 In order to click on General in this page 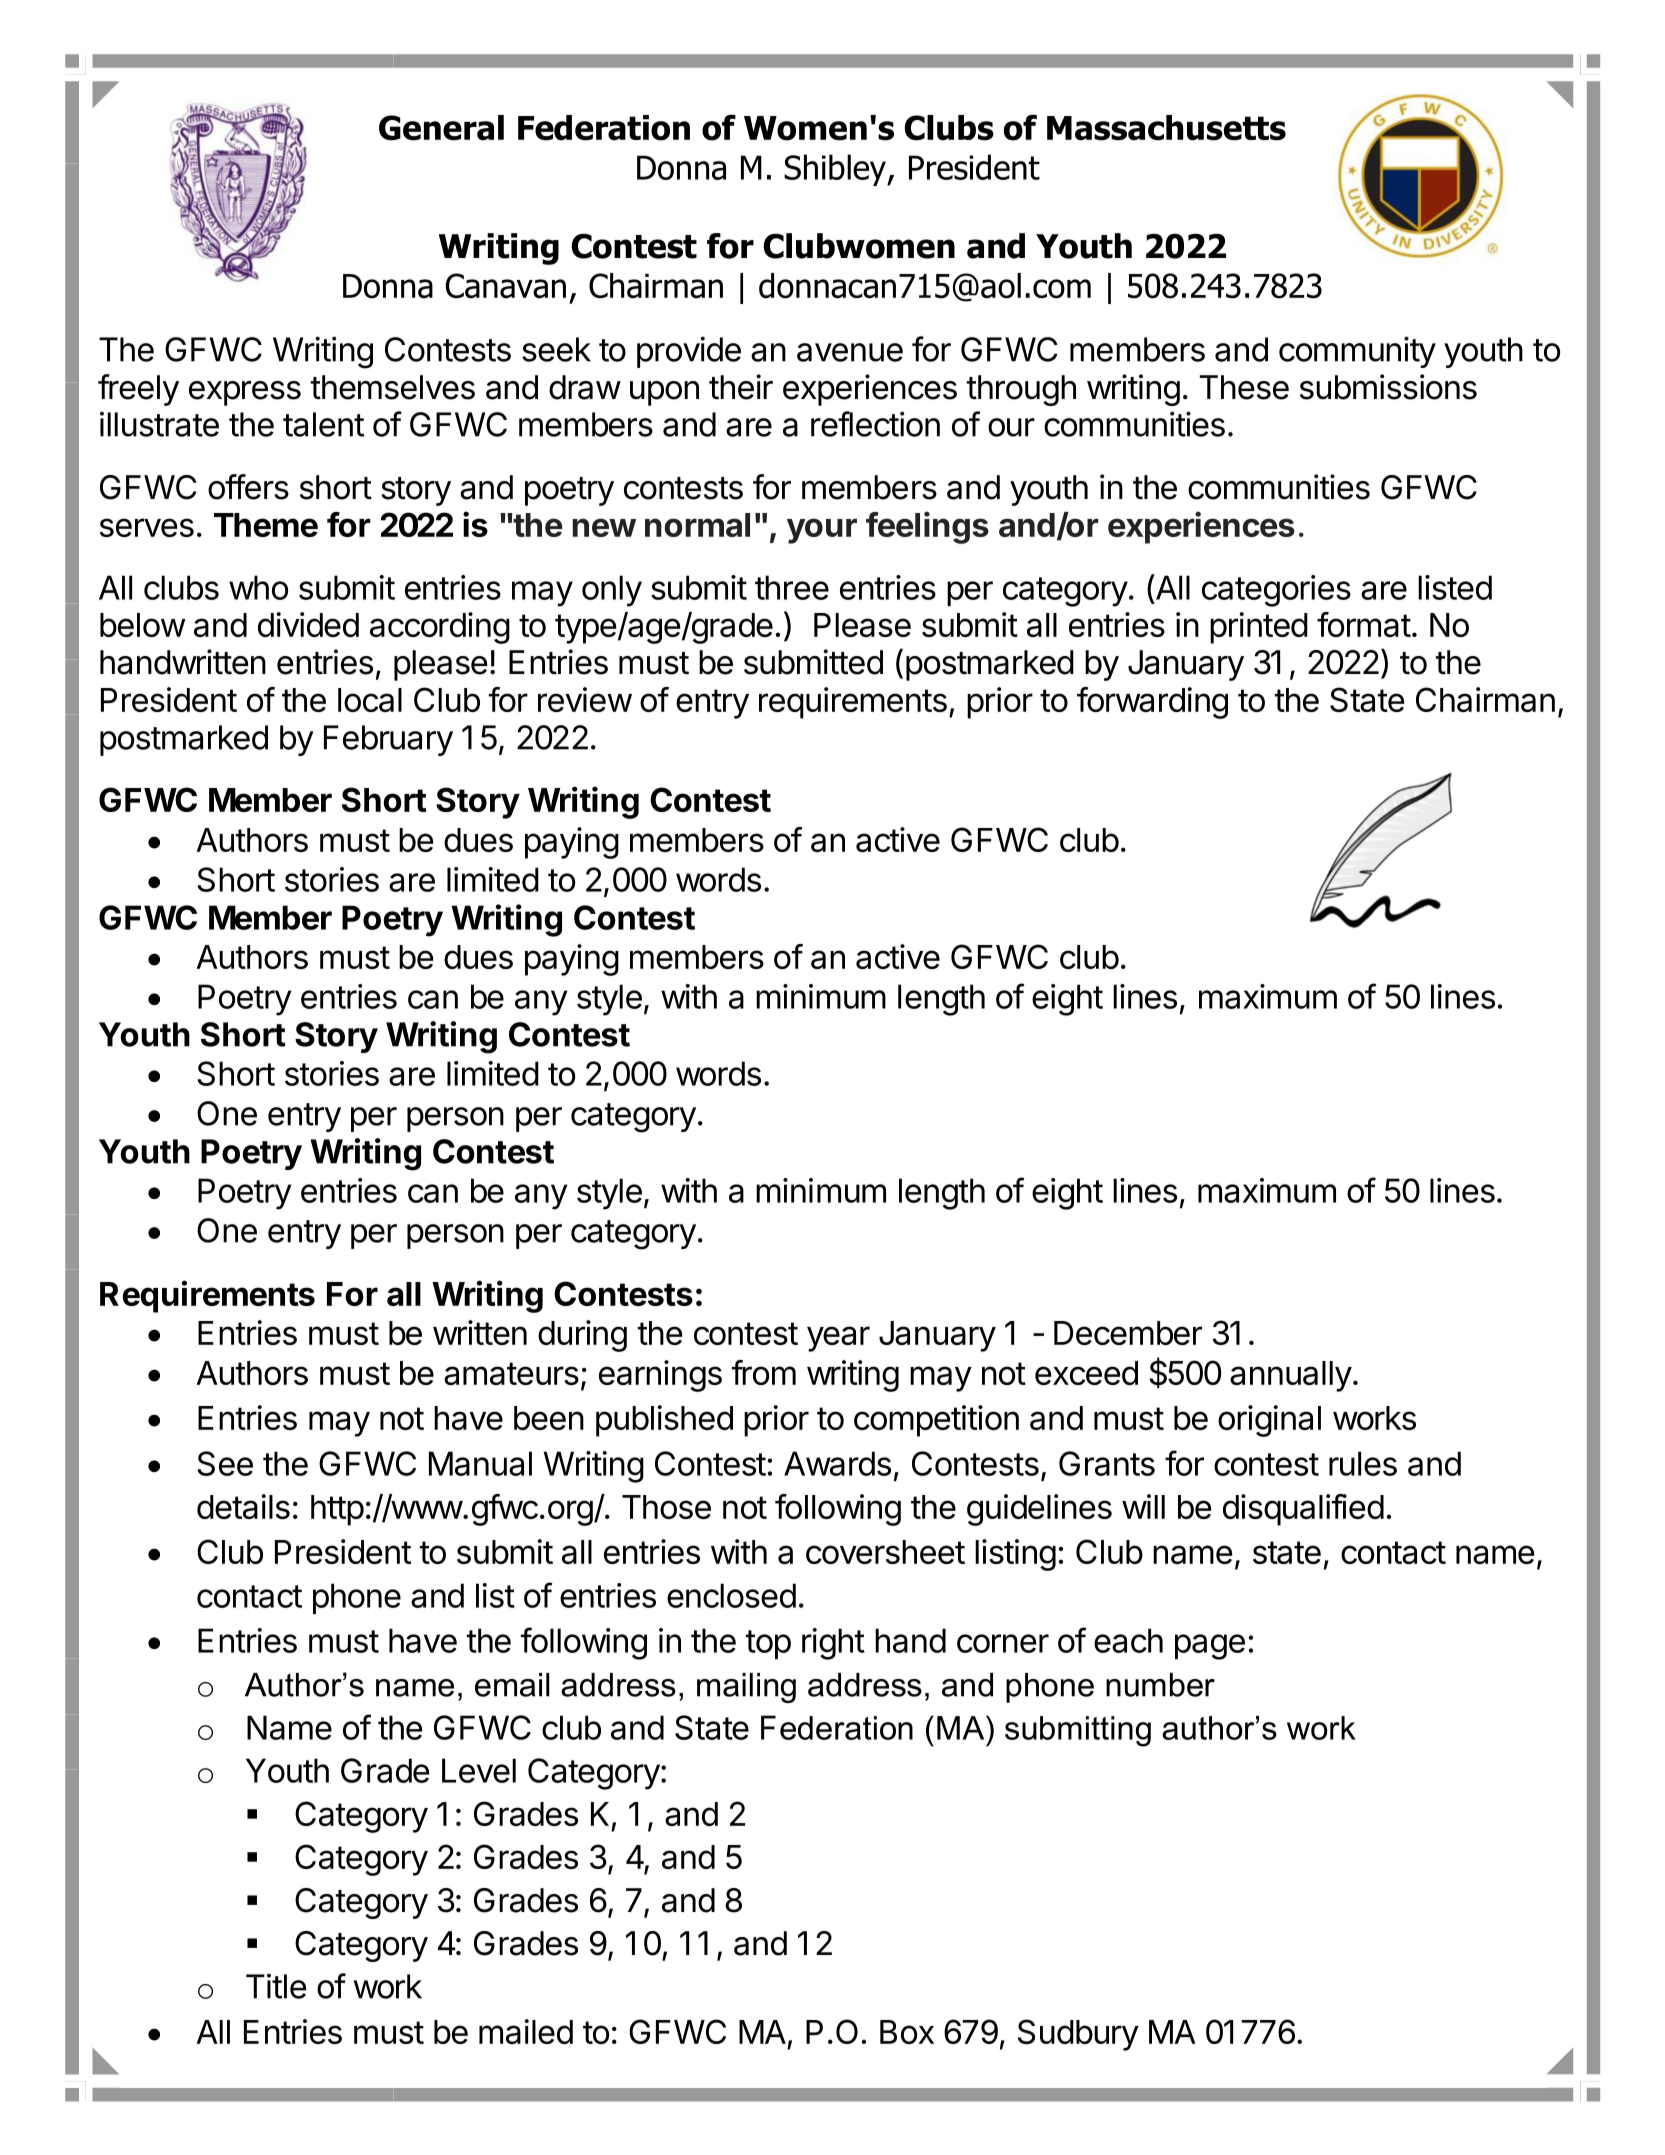, I will do `click(441, 128)`.
